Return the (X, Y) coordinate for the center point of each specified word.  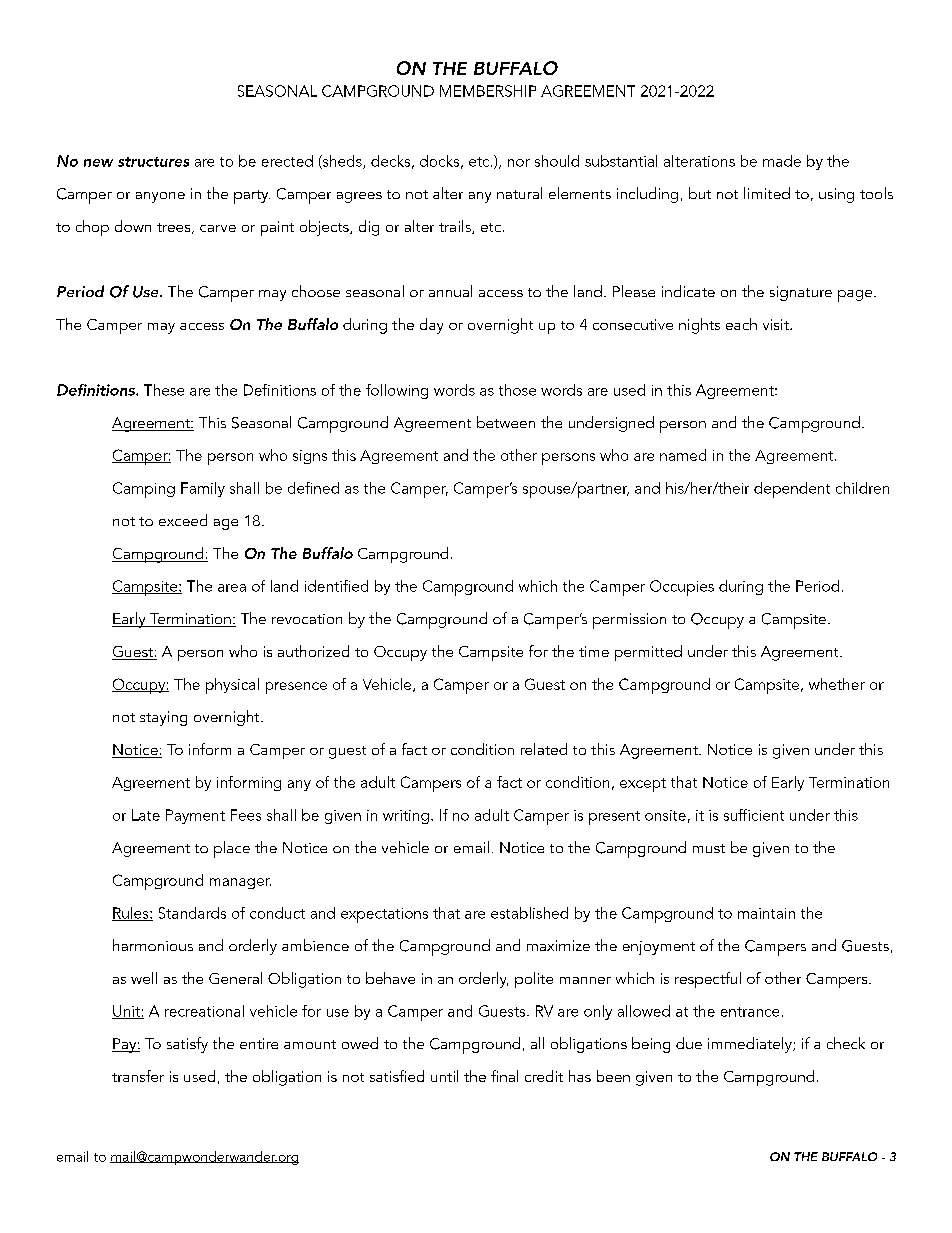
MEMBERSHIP (488, 91)
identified (336, 586)
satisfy (187, 1045)
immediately (751, 1045)
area (232, 588)
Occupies (682, 588)
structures (153, 162)
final (504, 1076)
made (782, 161)
